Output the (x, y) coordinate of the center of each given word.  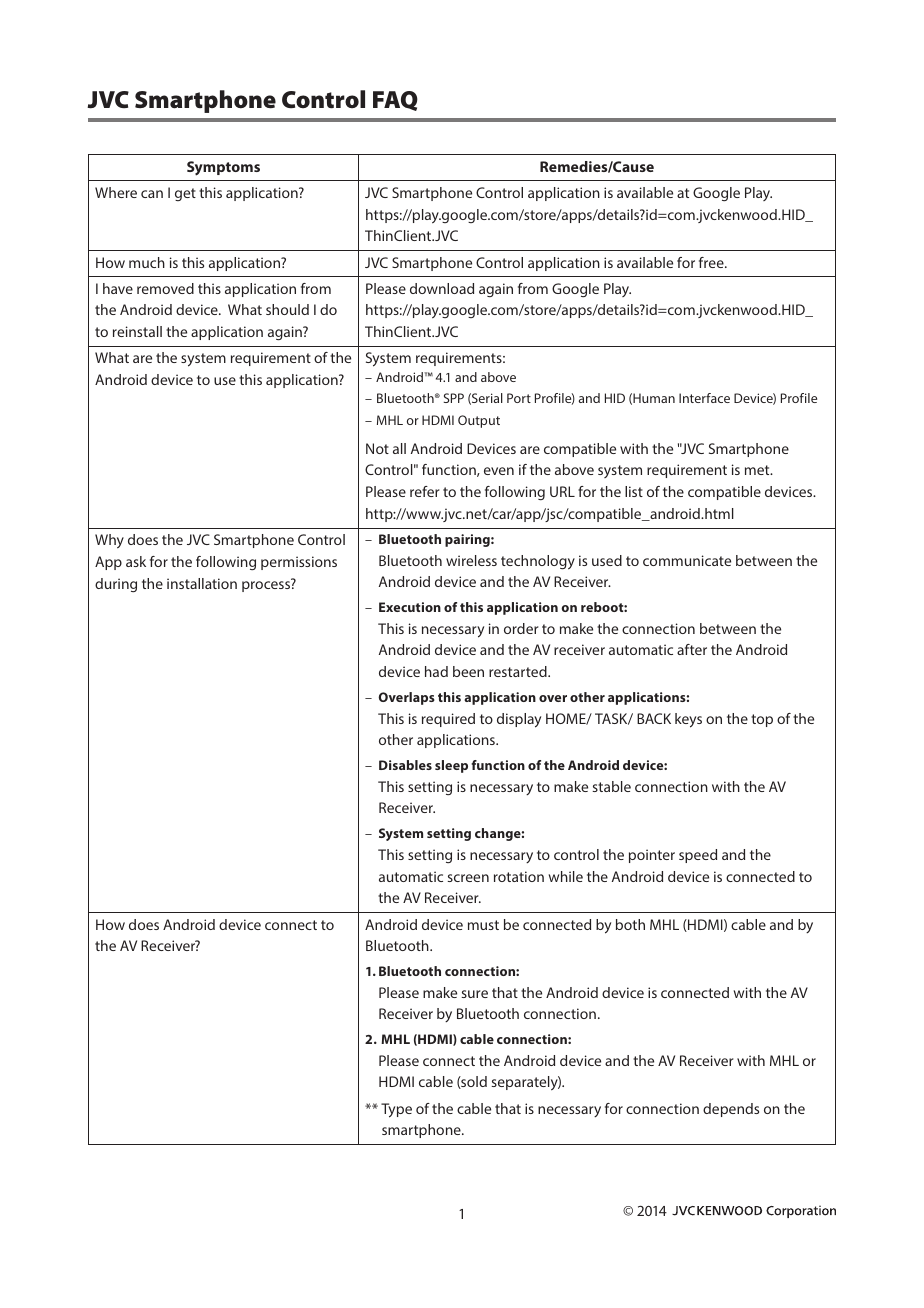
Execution (410, 607)
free (712, 262)
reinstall (137, 331)
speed (698, 856)
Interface (704, 398)
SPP (454, 398)
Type (396, 1110)
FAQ (395, 101)
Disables (405, 765)
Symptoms (223, 168)
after (692, 649)
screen (468, 878)
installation (202, 583)
